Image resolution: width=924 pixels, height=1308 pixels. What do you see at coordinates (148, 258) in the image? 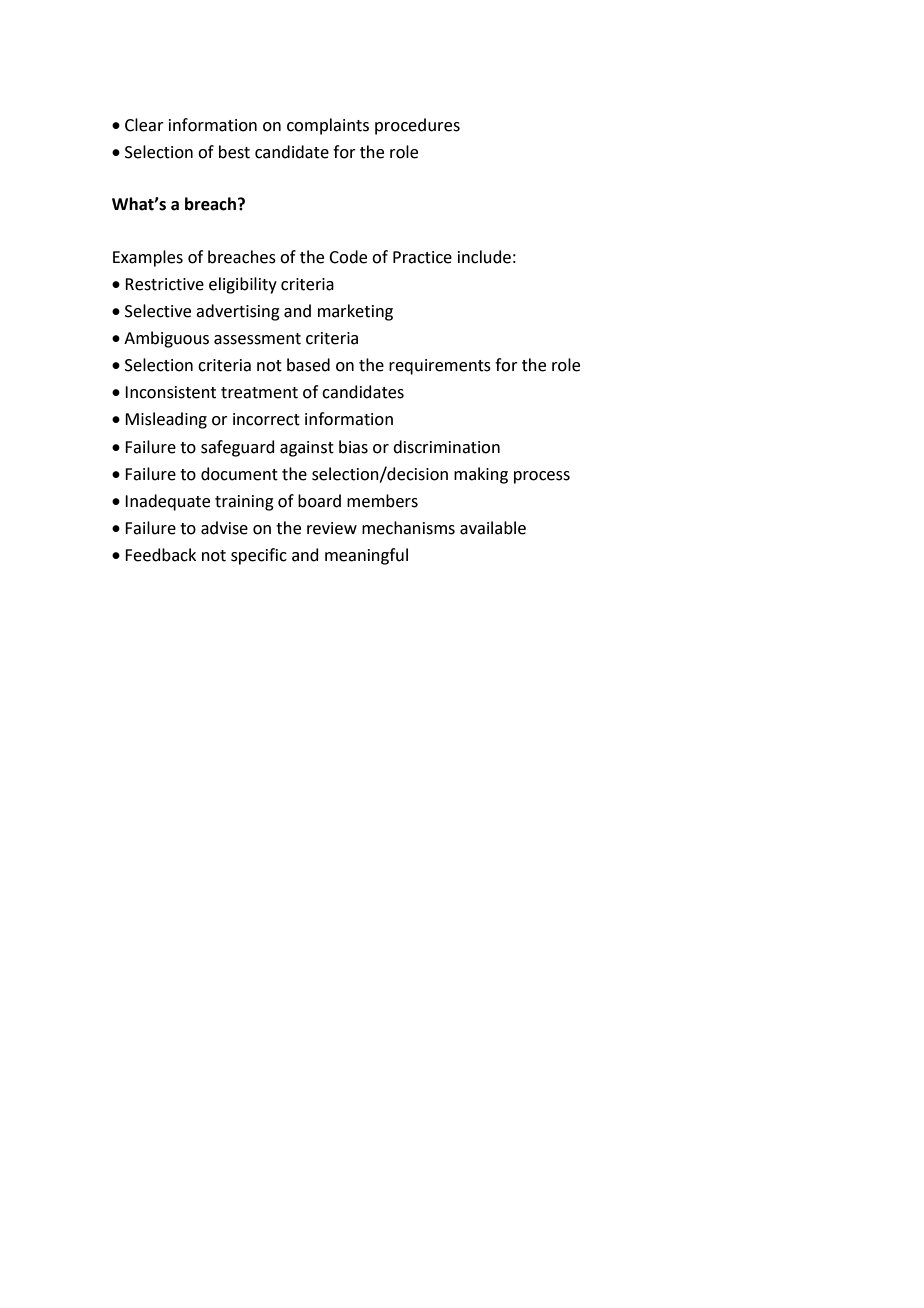
I see `Examples` at bounding box center [148, 258].
